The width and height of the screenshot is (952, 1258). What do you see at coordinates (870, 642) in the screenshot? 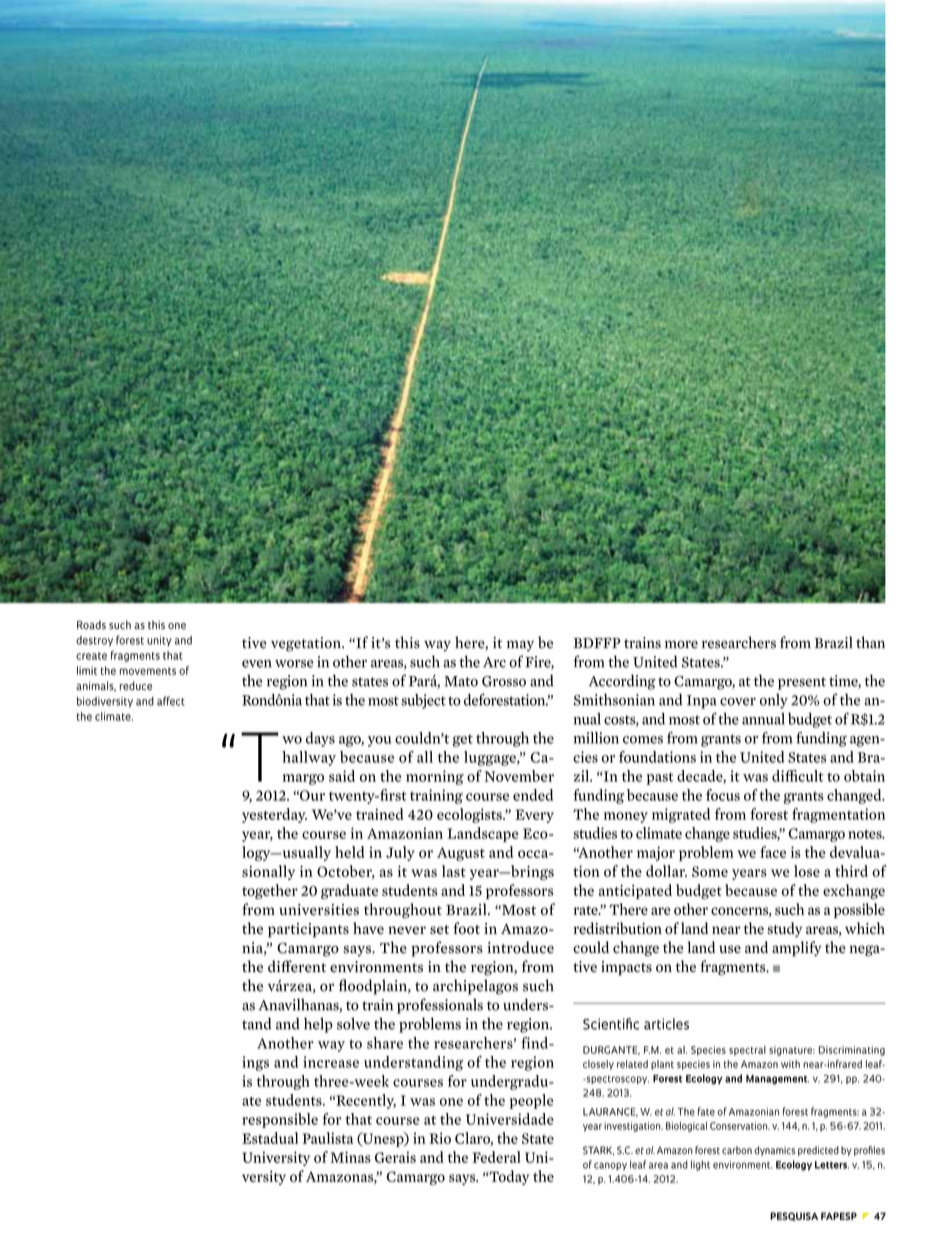
I see `than` at bounding box center [870, 642].
